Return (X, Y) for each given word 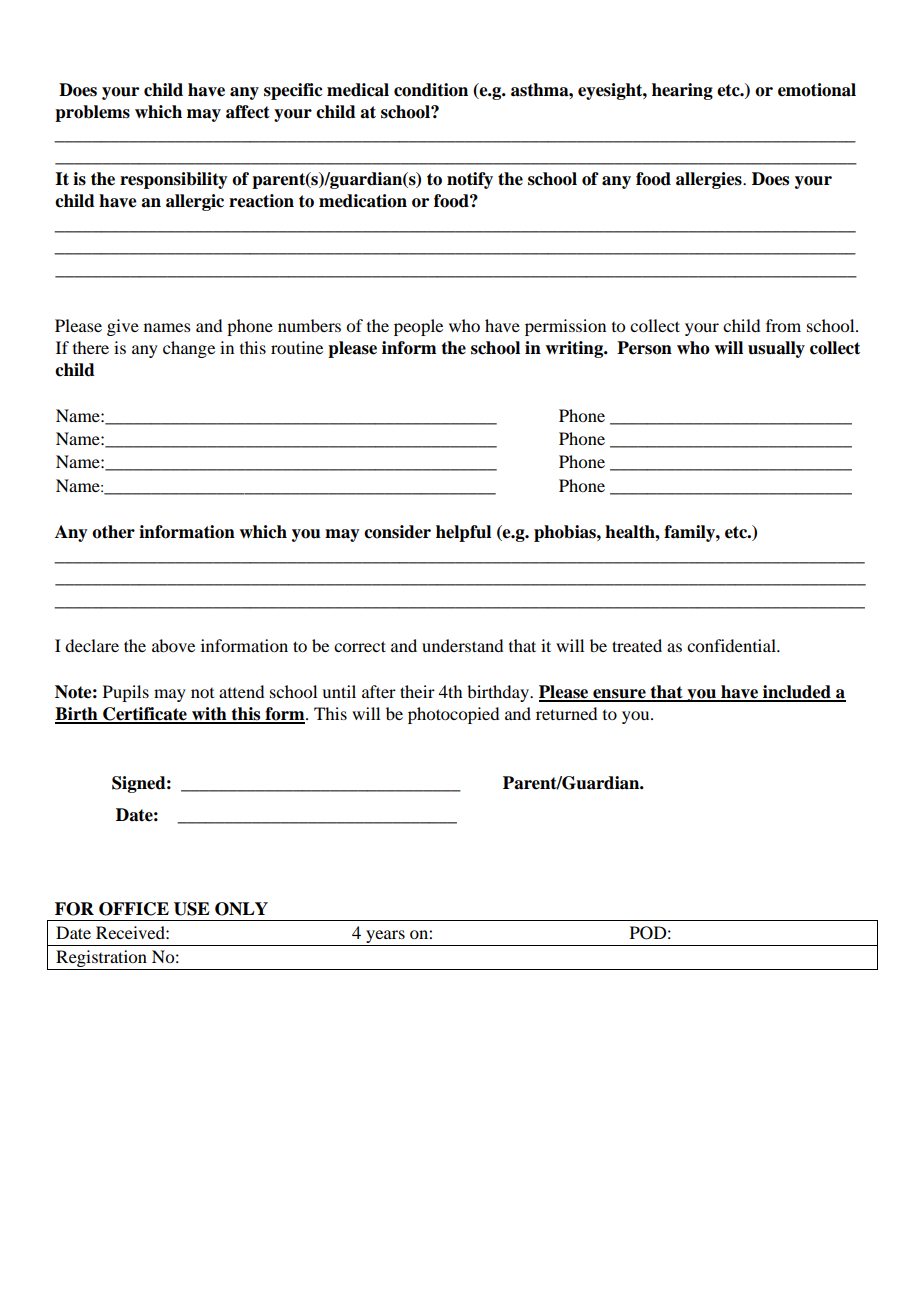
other (113, 532)
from (783, 325)
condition (431, 90)
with (209, 715)
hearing (682, 91)
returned (566, 713)
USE (192, 909)
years (385, 936)
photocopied (453, 715)
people (418, 327)
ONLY (241, 909)
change (189, 349)
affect (248, 112)
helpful (463, 533)
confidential (732, 645)
